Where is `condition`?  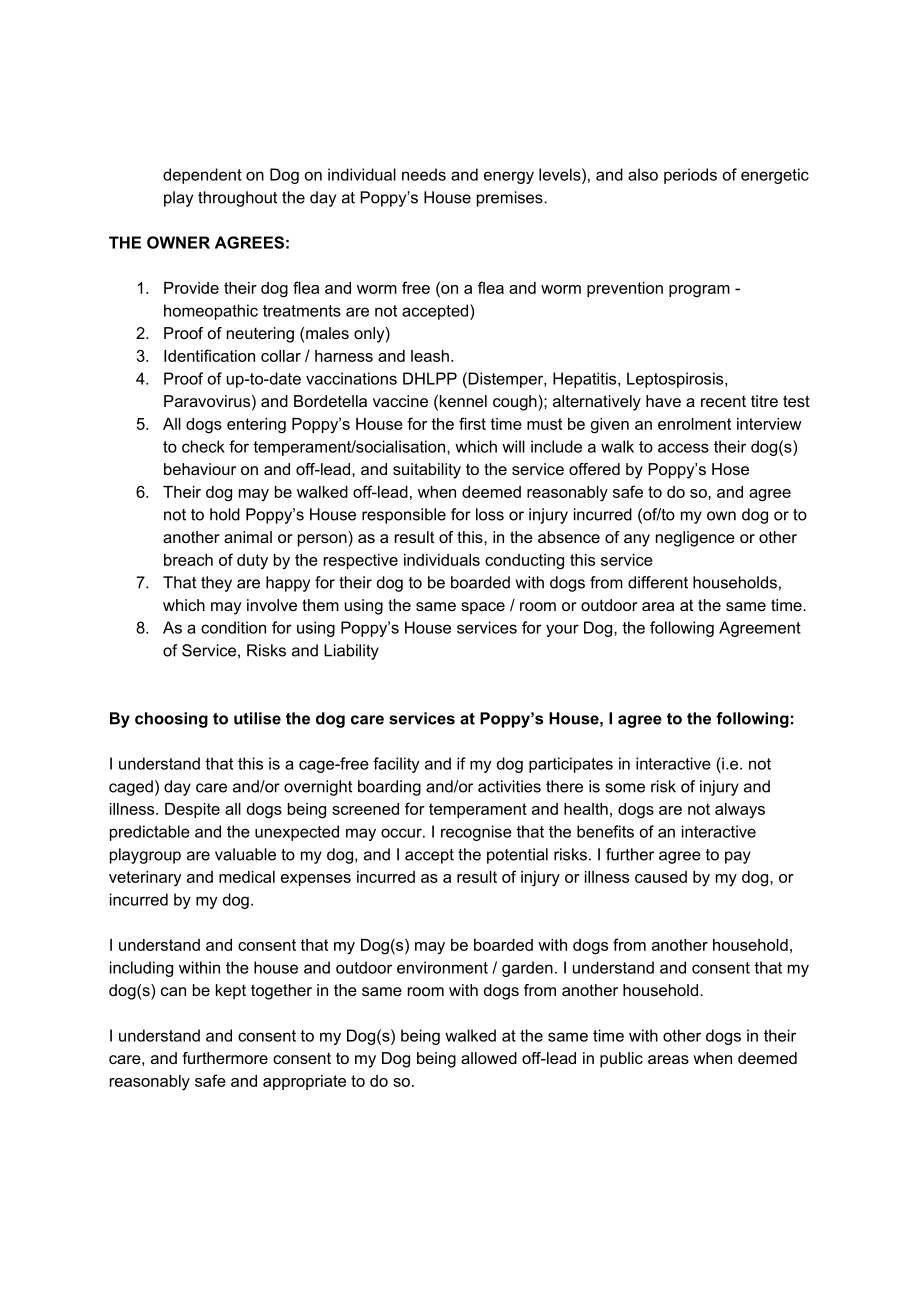 condition is located at coordinates (233, 627).
